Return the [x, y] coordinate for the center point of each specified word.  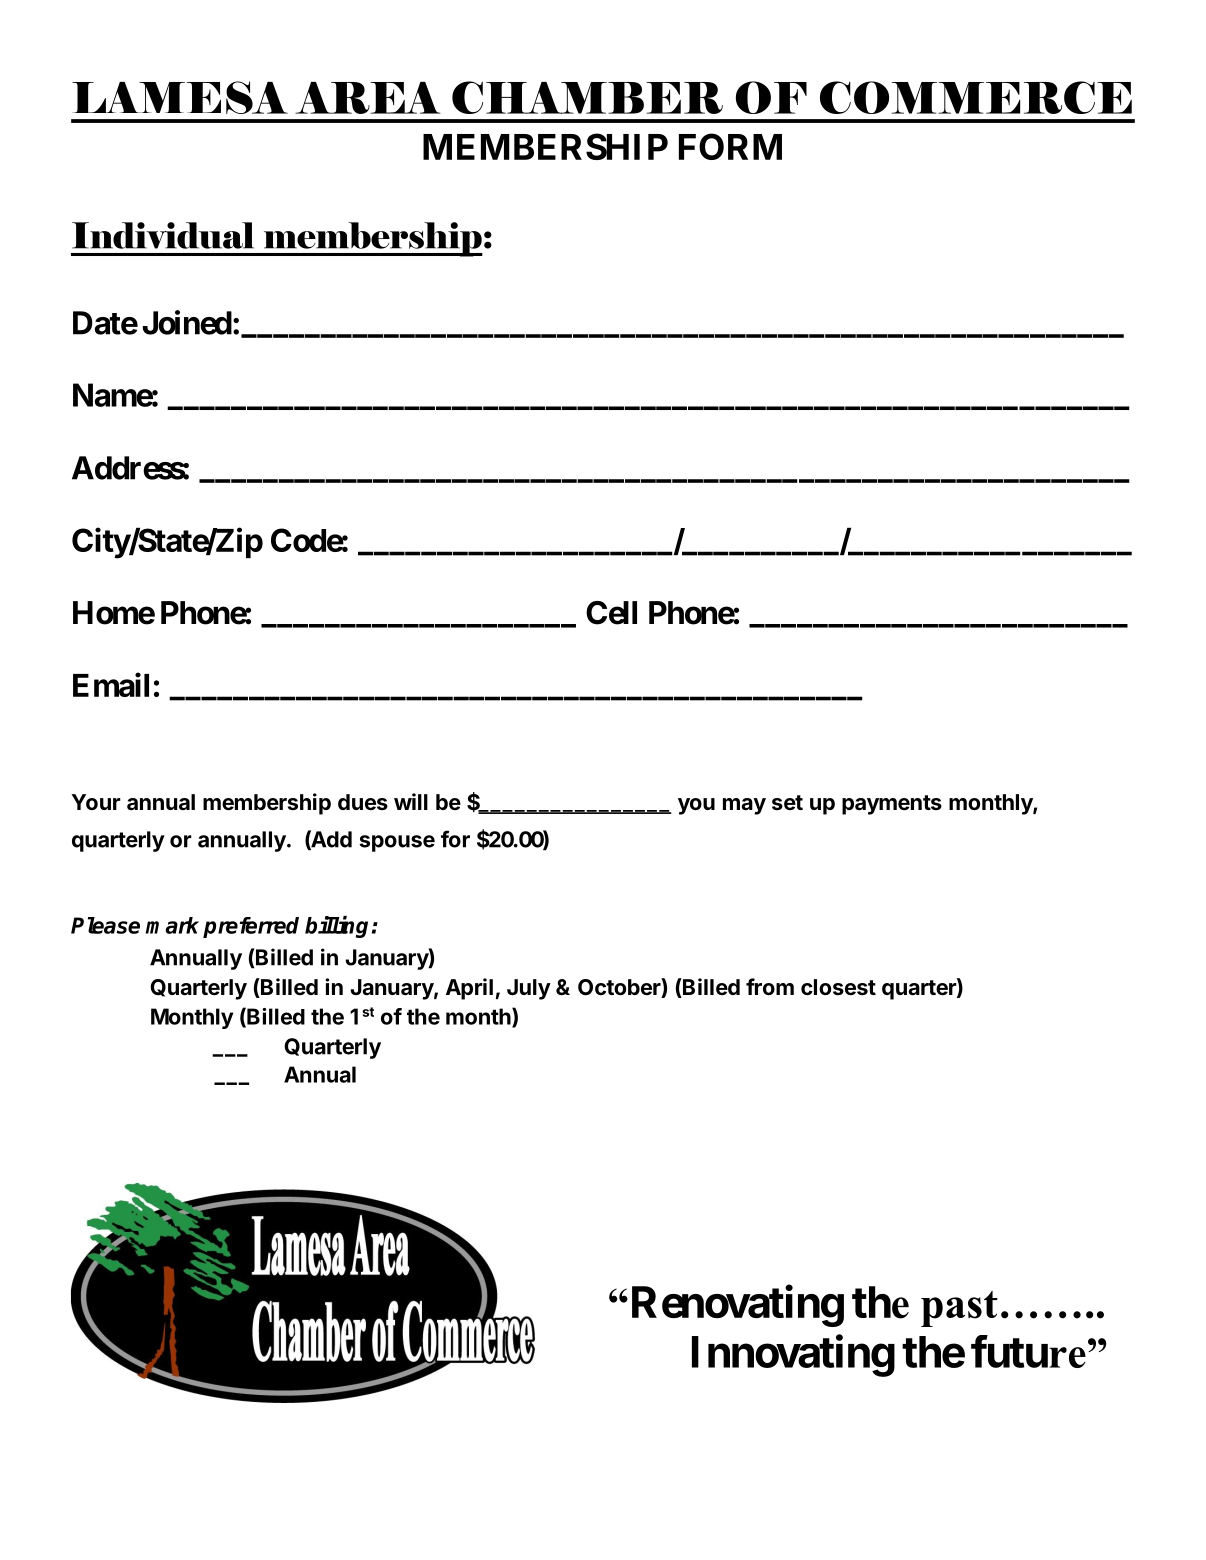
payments [892, 805]
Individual [163, 235]
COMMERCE [976, 97]
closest [838, 987]
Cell [611, 613]
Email [111, 684]
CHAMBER [587, 97]
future [1028, 1351]
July [529, 989]
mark [172, 925]
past [959, 1309]
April [469, 989]
